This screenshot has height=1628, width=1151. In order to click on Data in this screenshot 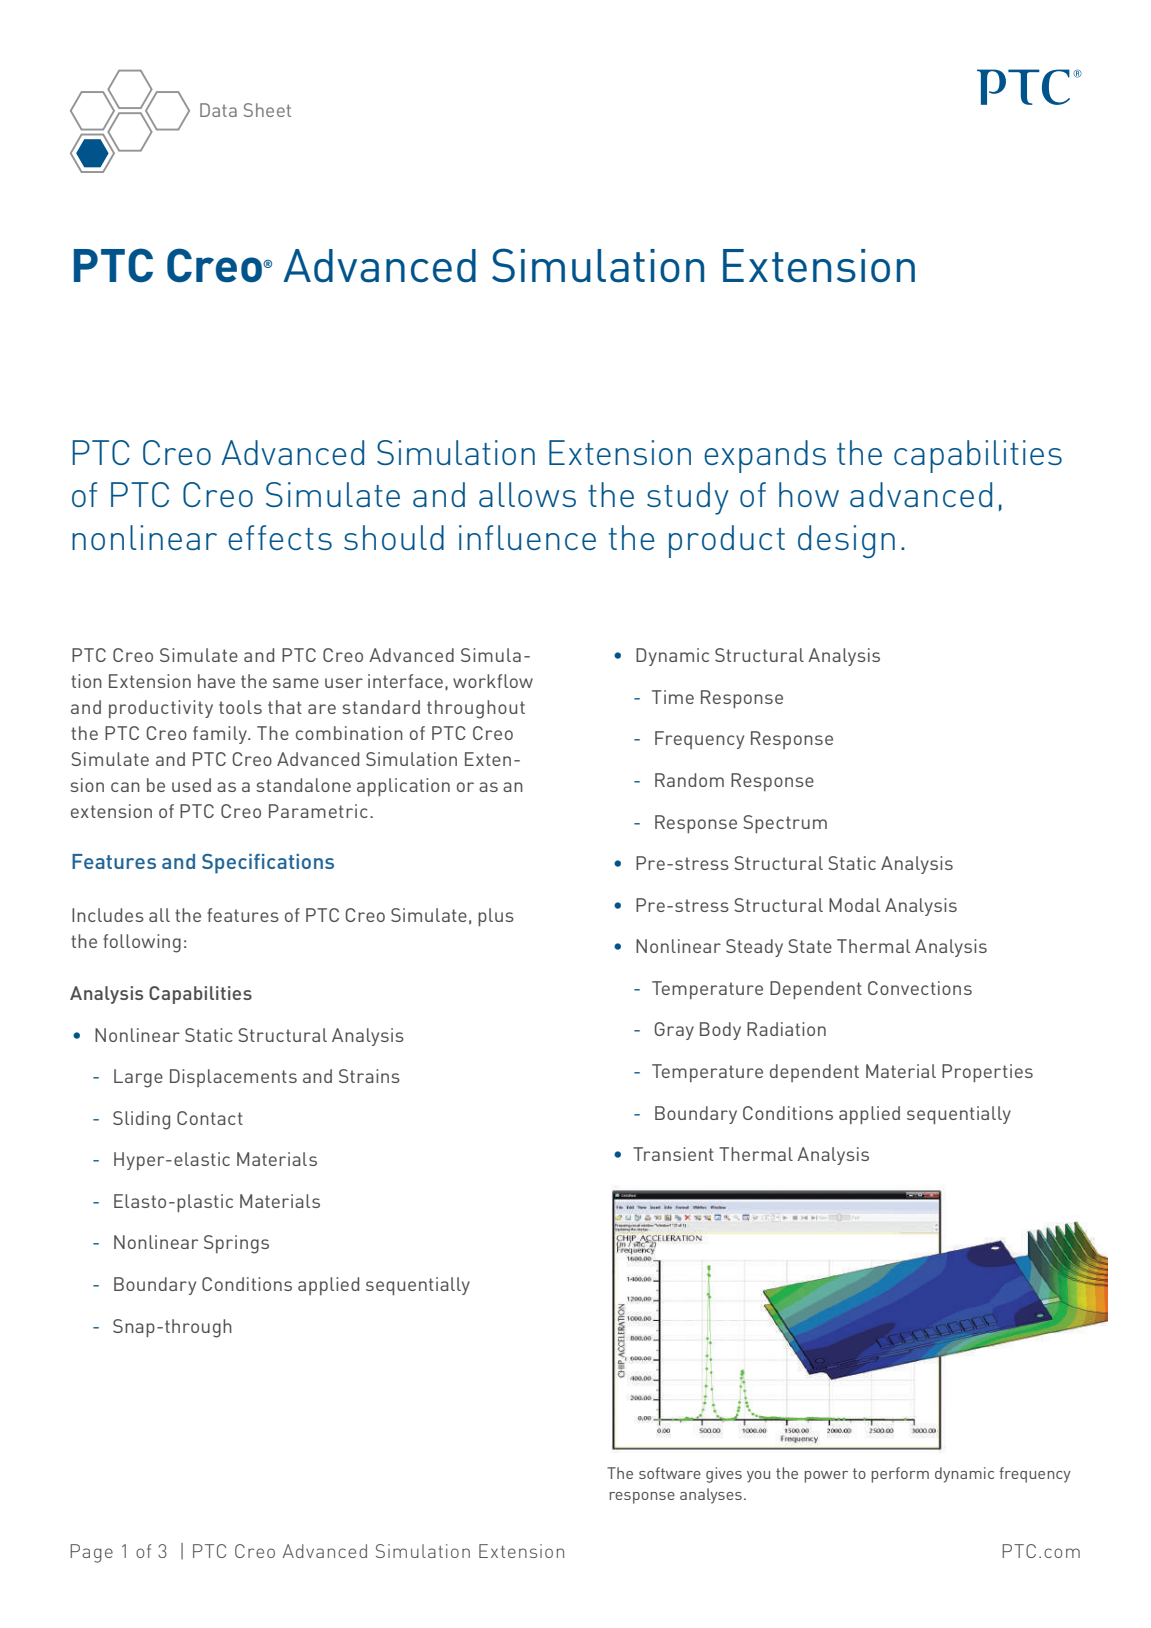, I will do `click(218, 110)`.
